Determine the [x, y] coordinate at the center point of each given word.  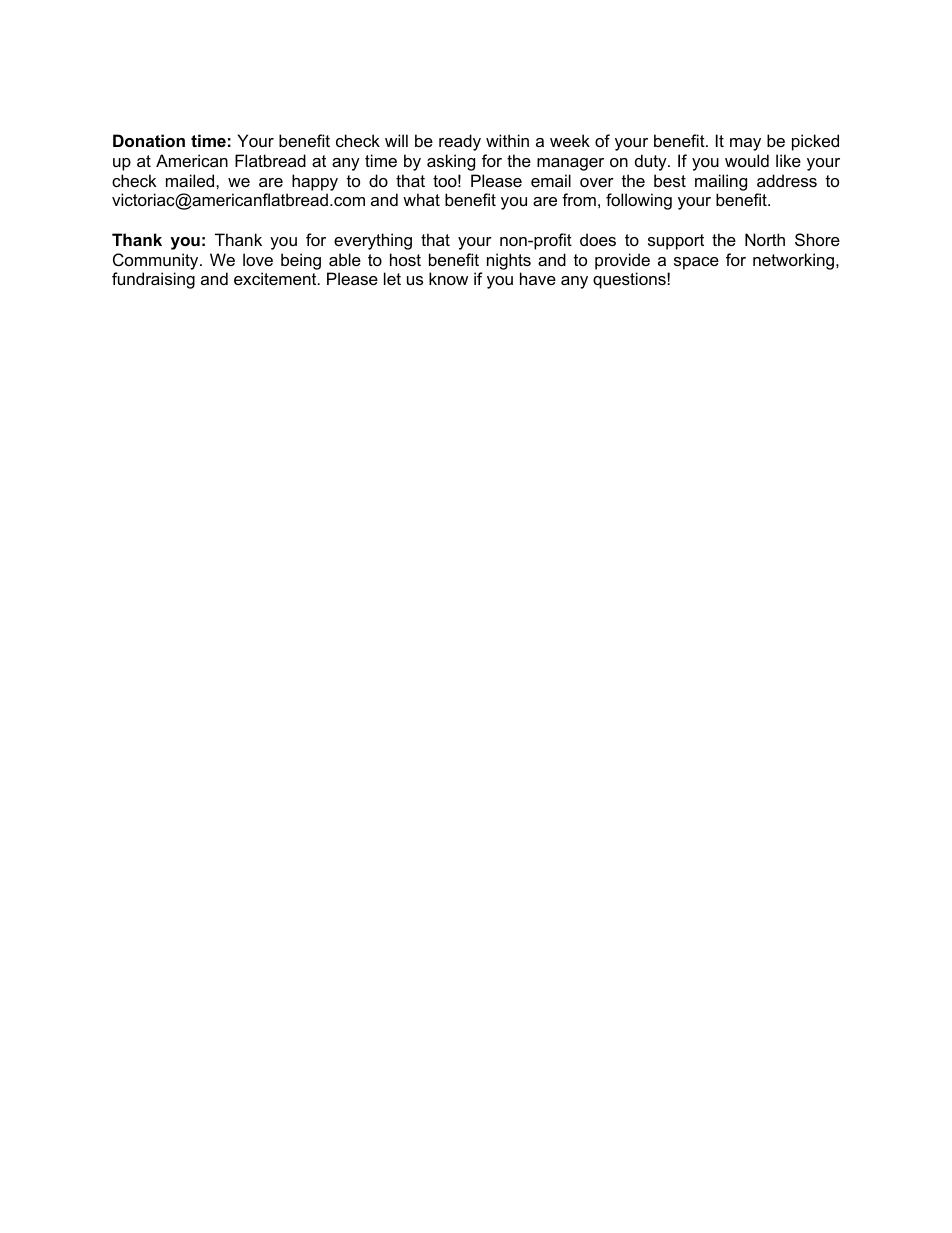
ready [460, 142]
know [448, 278]
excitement [276, 278]
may [745, 144]
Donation [149, 140]
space [696, 263]
